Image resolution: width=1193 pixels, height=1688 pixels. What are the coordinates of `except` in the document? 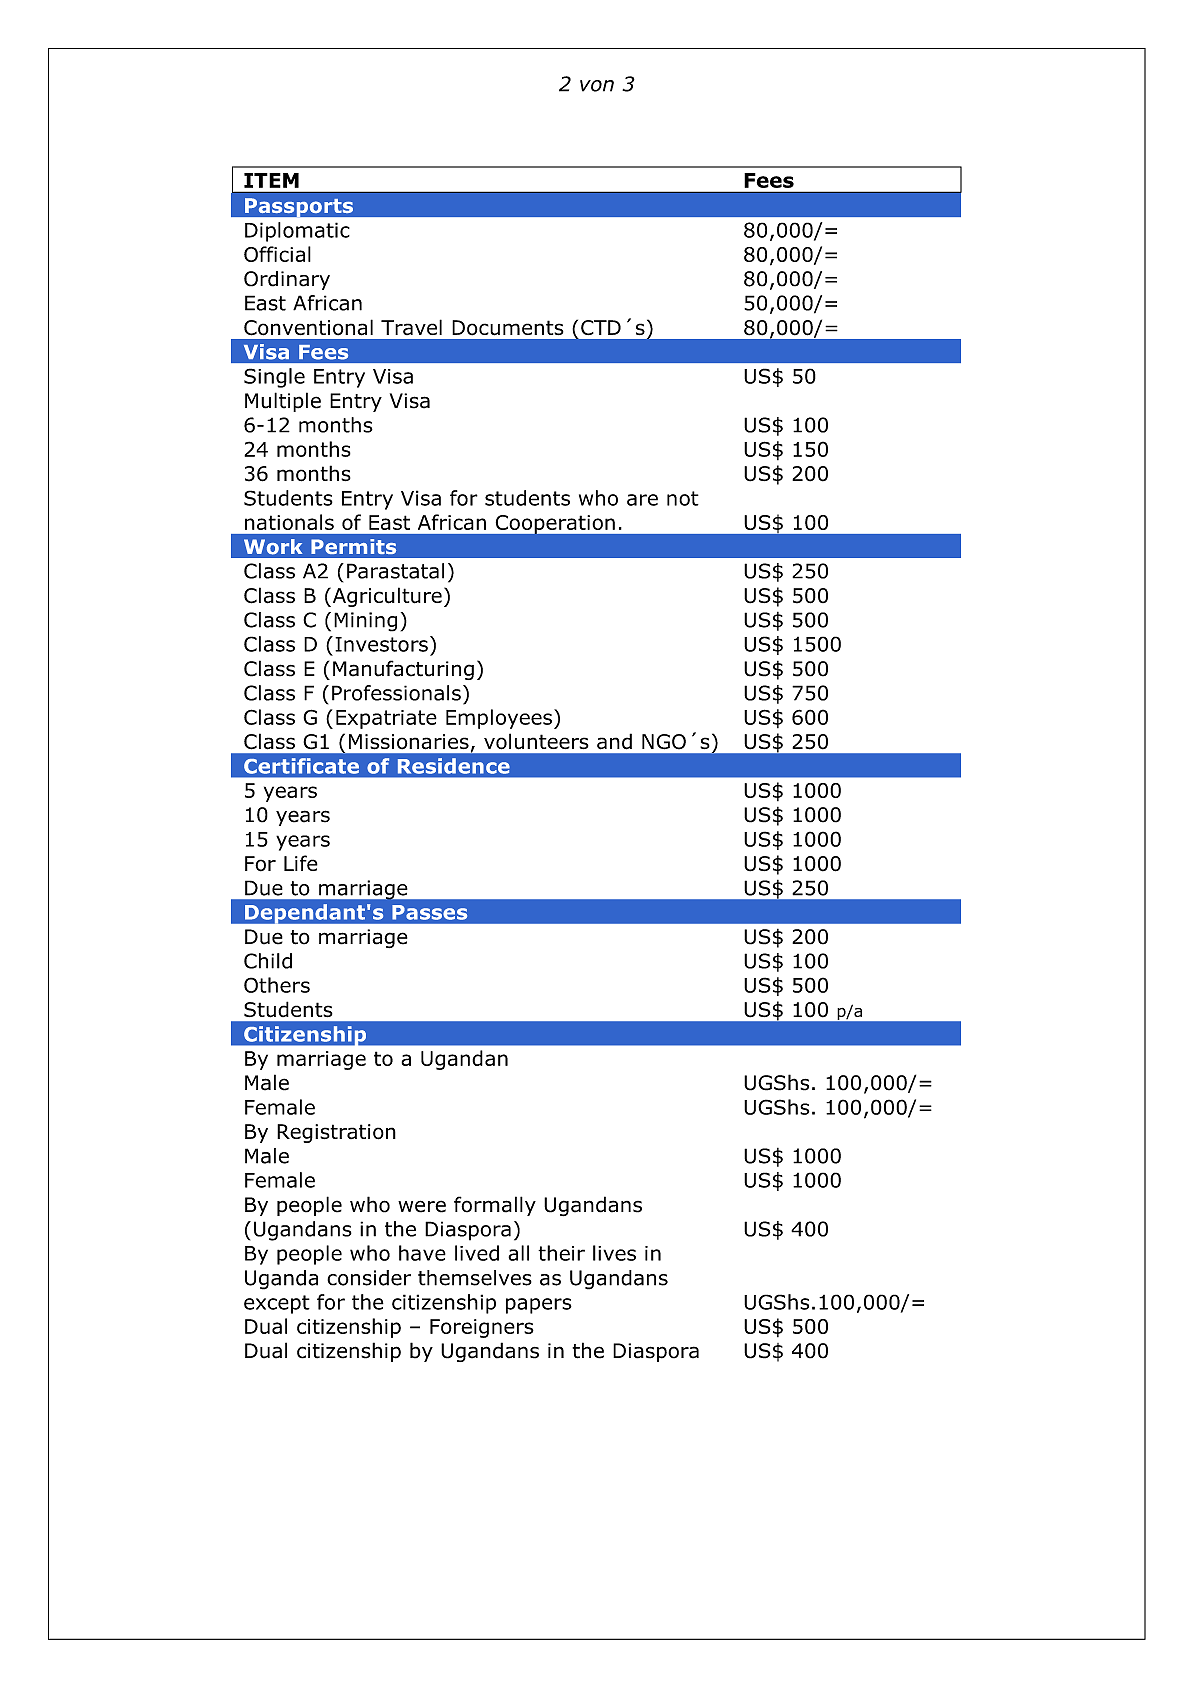 It's located at (277, 1304).
